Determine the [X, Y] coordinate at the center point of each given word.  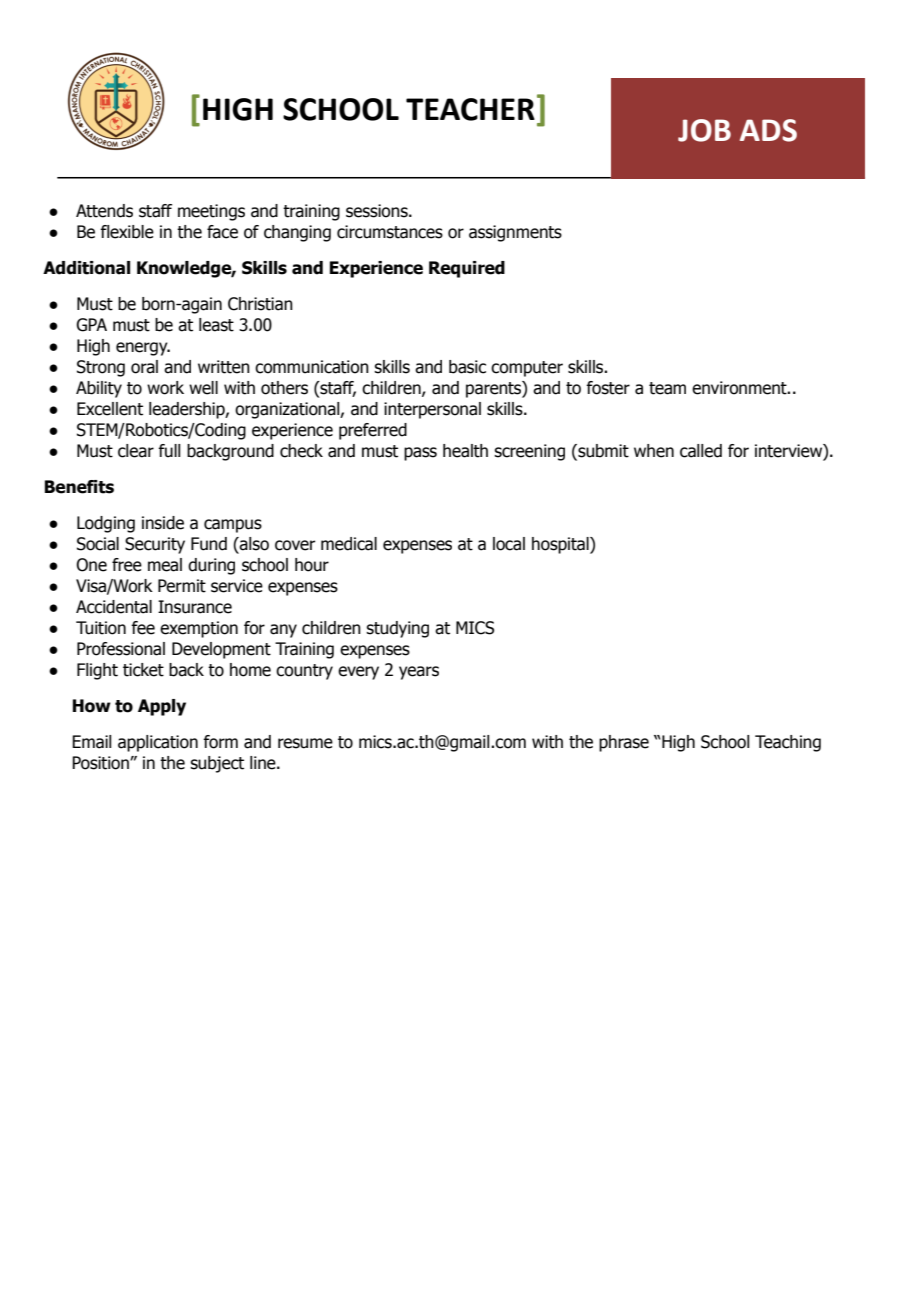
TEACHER [470, 109]
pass [420, 454]
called [701, 451]
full [169, 451]
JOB [704, 130]
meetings [211, 212]
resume [305, 743]
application [158, 743]
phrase [624, 743]
